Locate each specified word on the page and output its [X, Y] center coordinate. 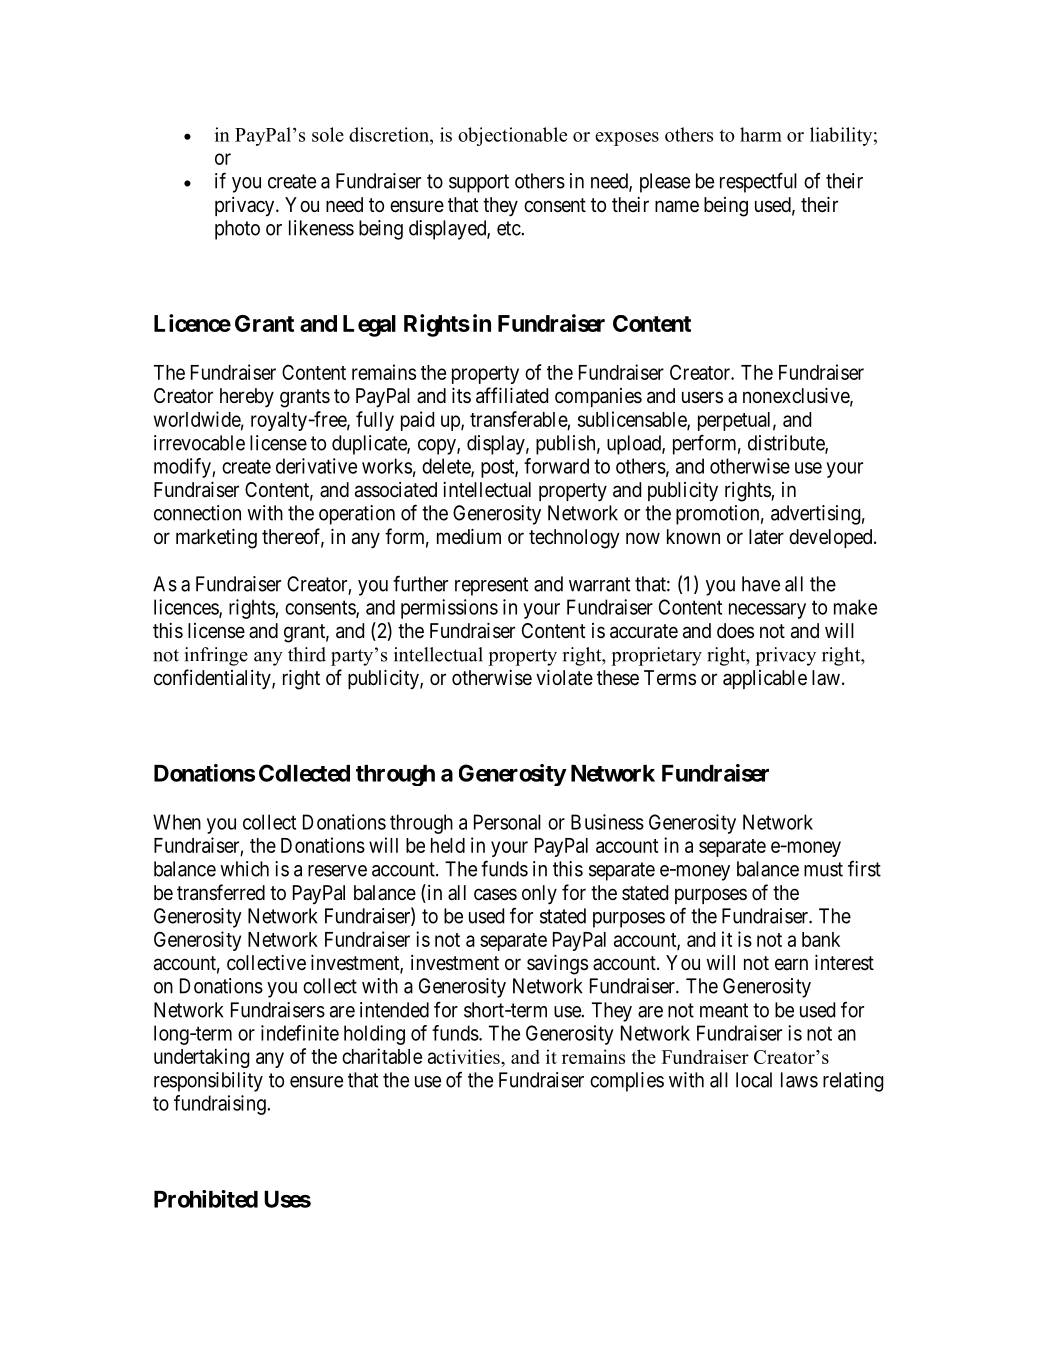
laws [799, 1080]
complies [627, 1082]
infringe [216, 656]
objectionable [512, 136]
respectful [758, 182]
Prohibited [206, 1199]
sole [328, 134]
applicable [765, 679]
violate [564, 677]
